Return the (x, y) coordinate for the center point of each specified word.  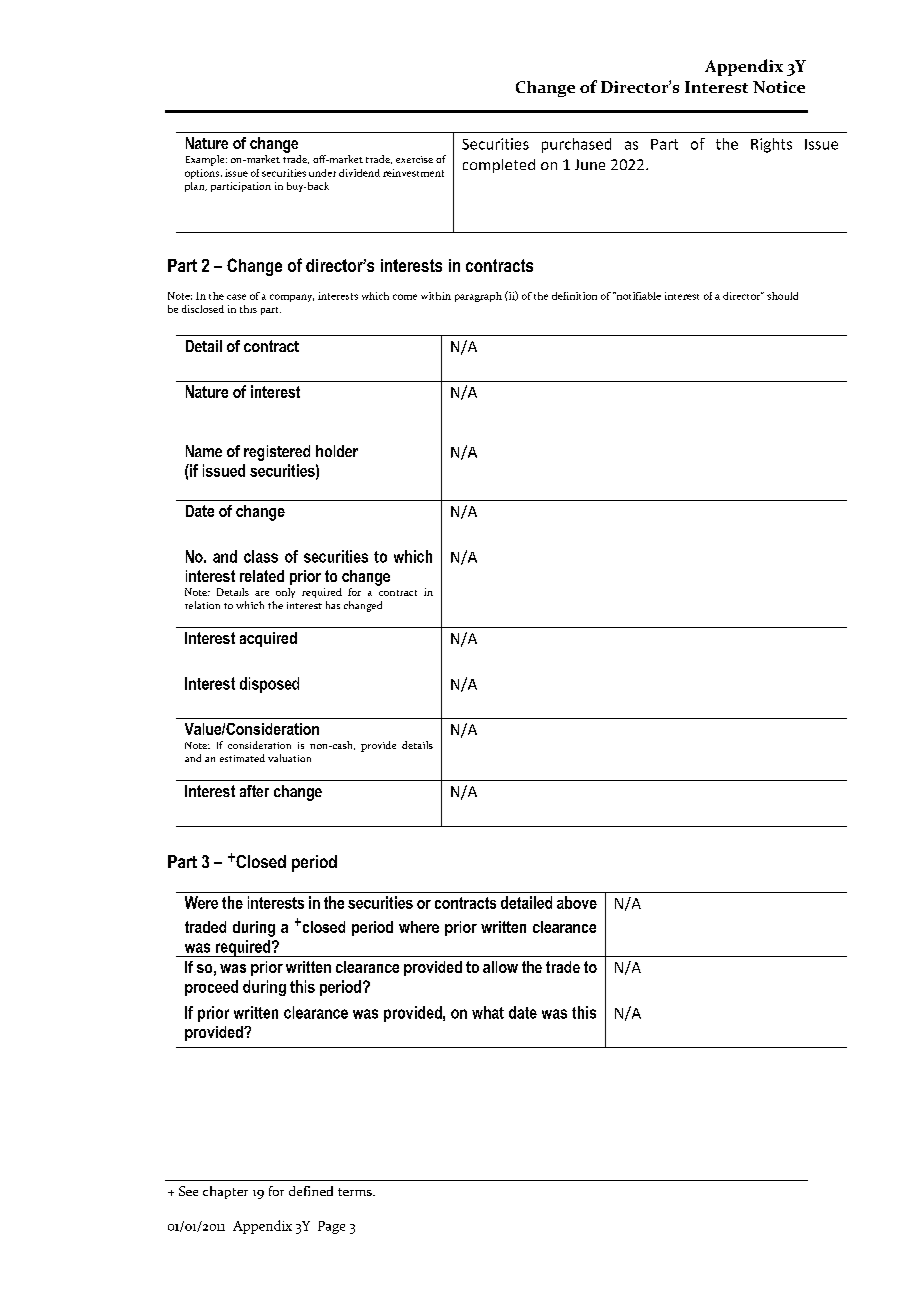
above (577, 902)
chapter (225, 1192)
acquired (268, 639)
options (203, 174)
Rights (771, 145)
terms (356, 1192)
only (285, 593)
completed (499, 166)
